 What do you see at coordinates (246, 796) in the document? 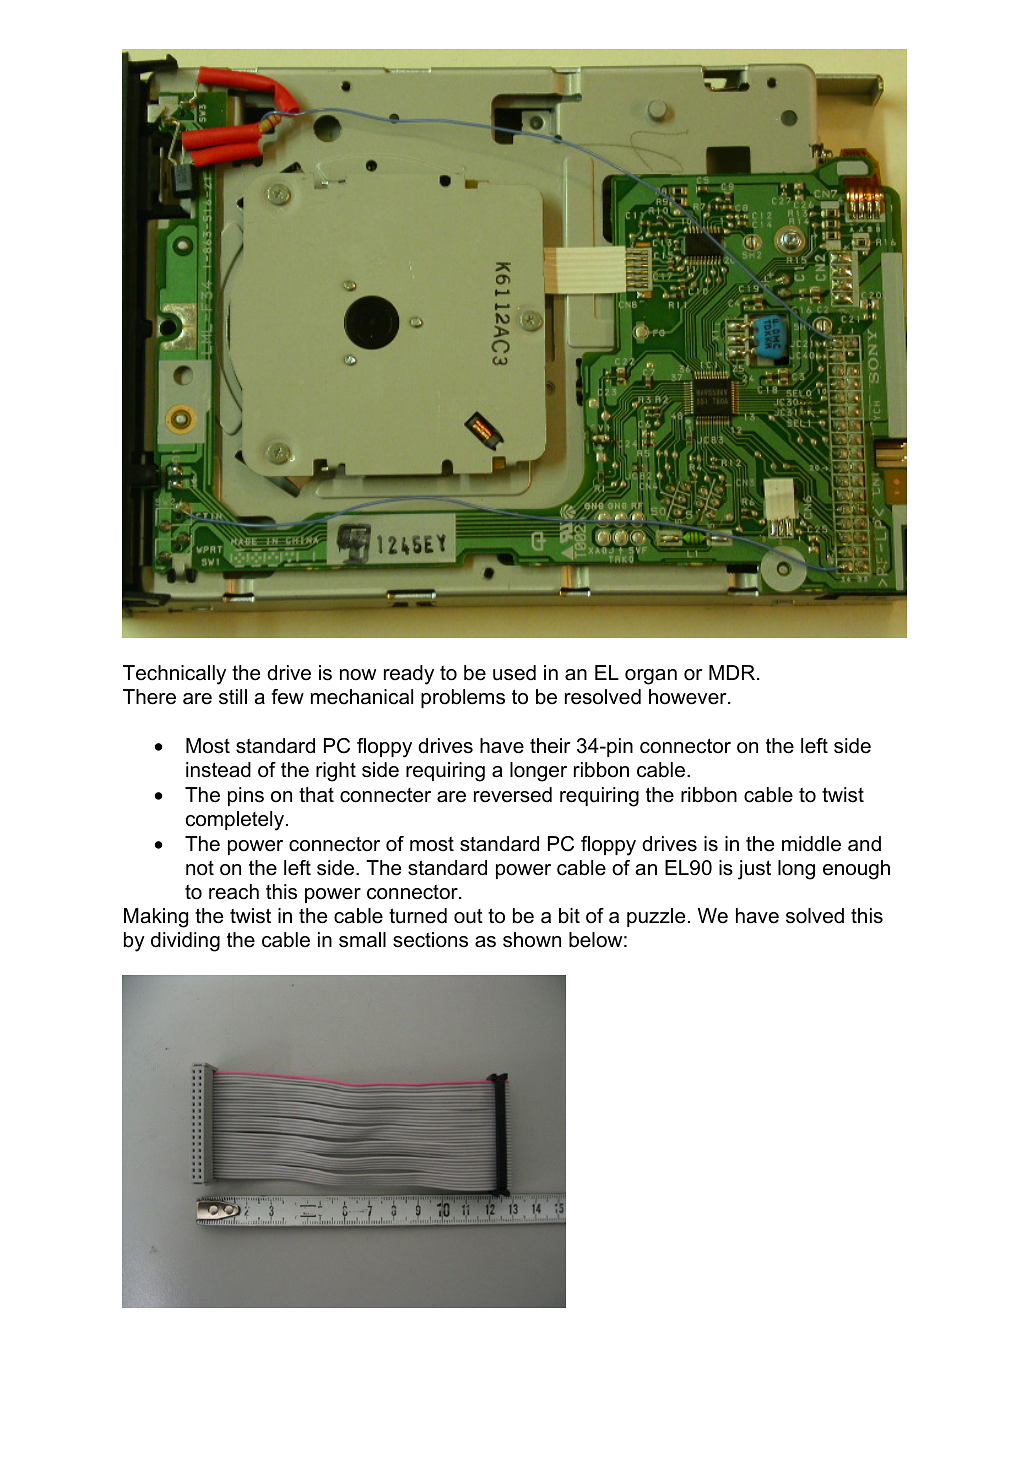
I see `pins` at bounding box center [246, 796].
